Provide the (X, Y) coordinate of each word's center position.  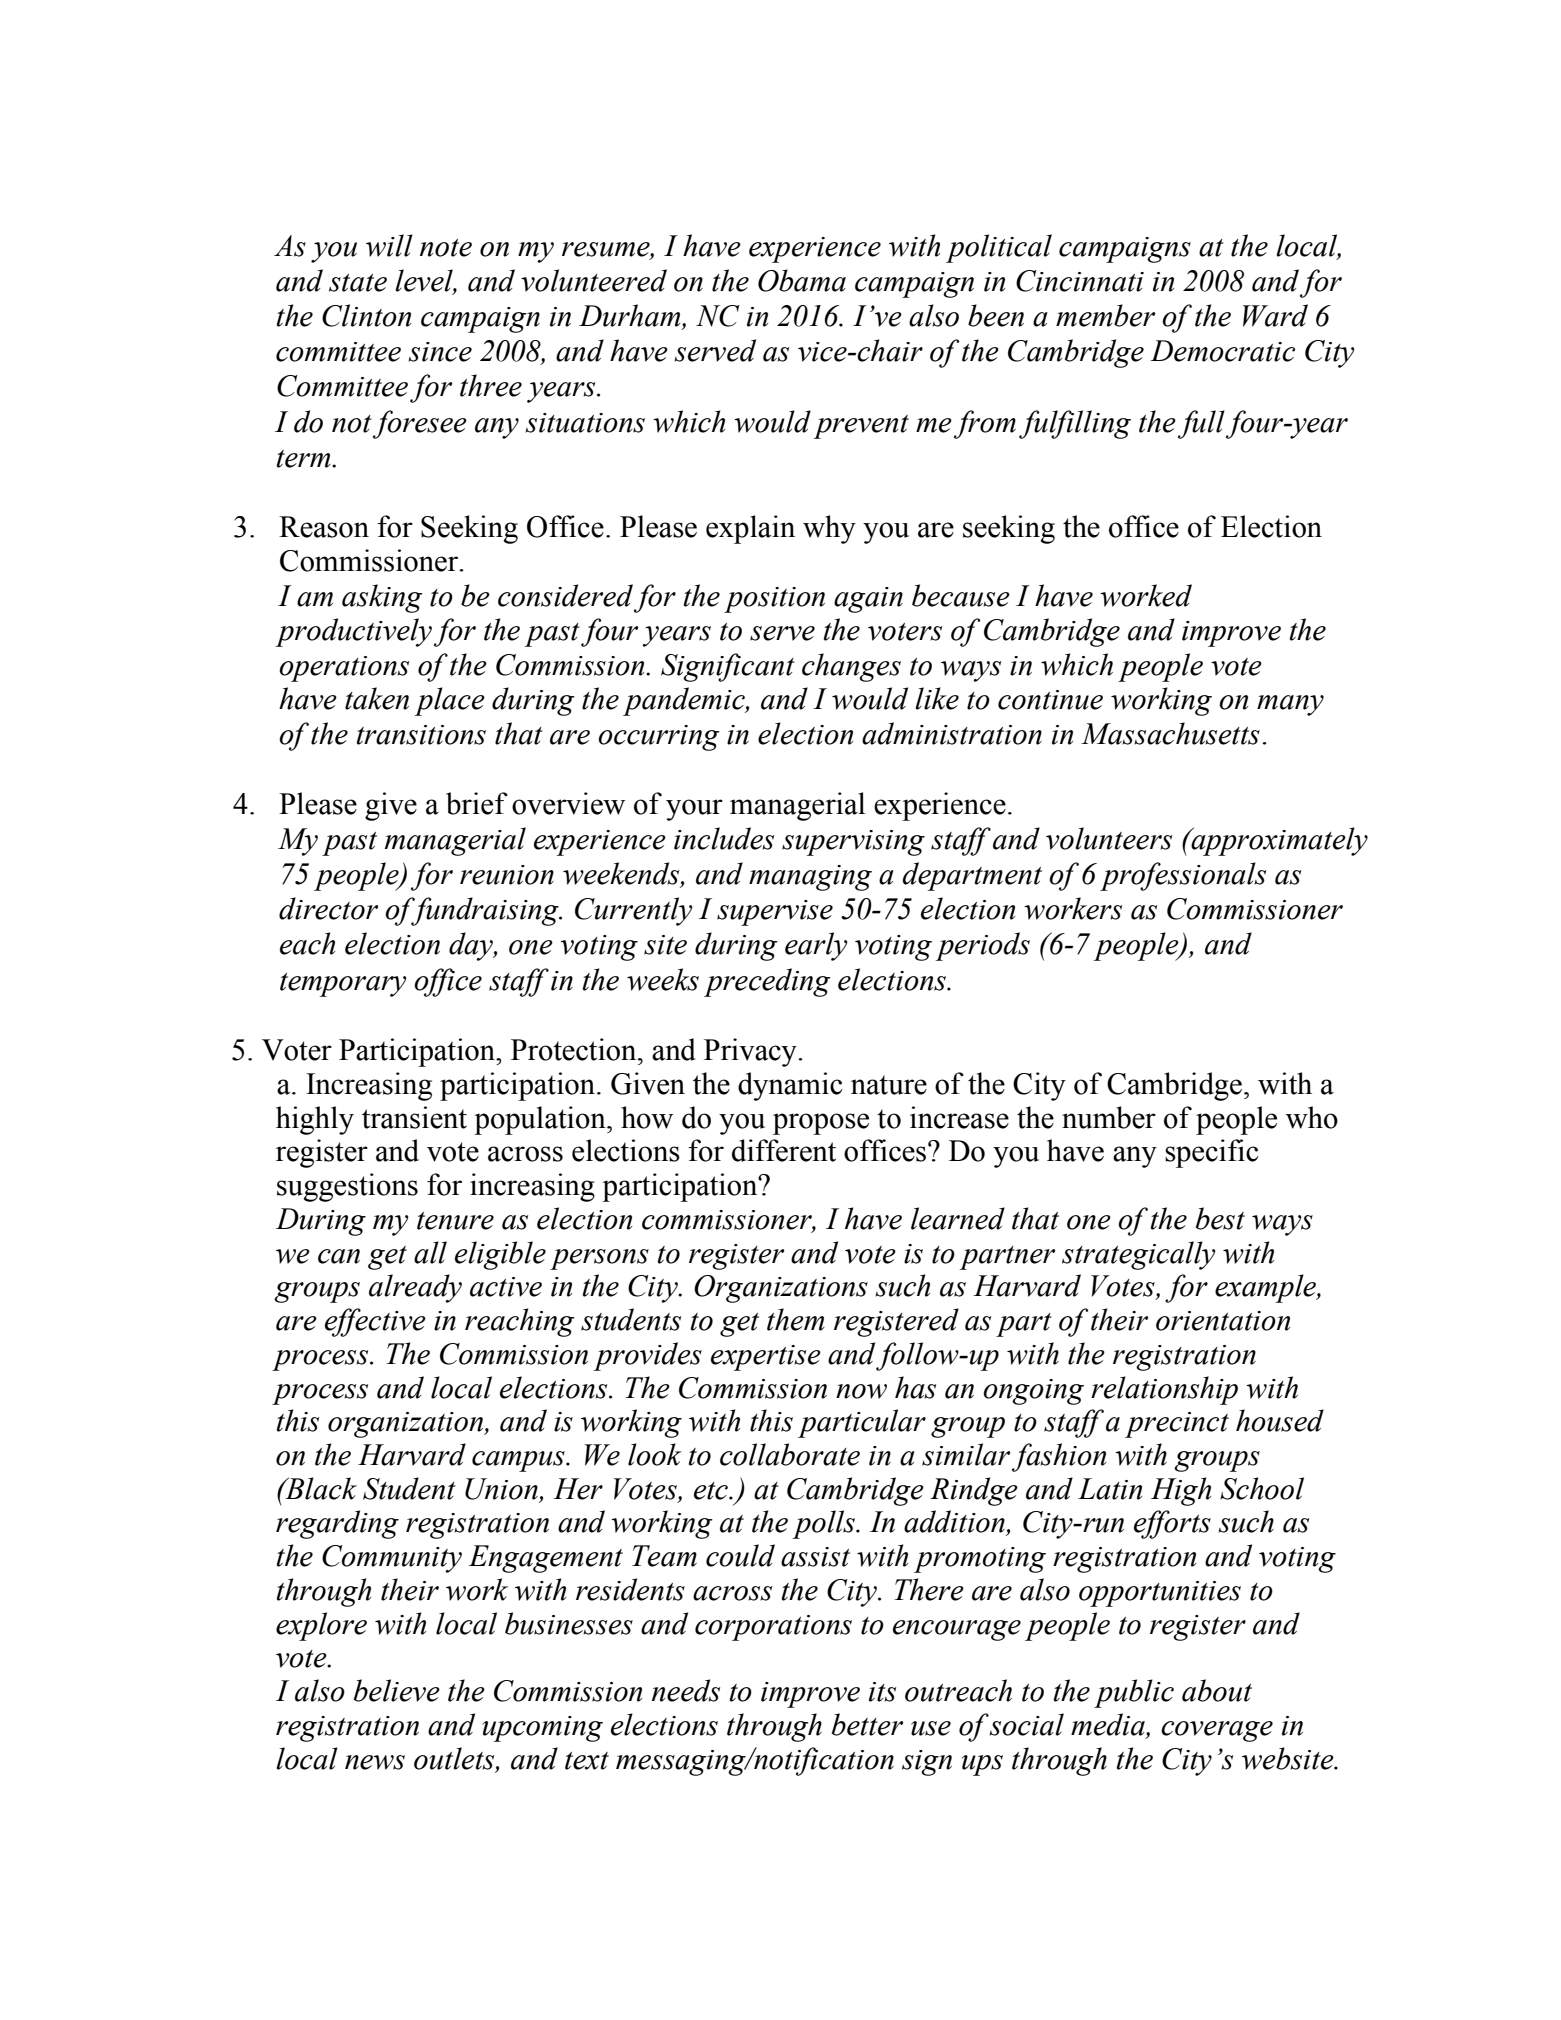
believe (397, 1690)
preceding (767, 982)
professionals (1183, 876)
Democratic (1222, 351)
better (867, 1724)
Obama (802, 280)
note (446, 248)
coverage (1217, 1731)
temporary (343, 985)
